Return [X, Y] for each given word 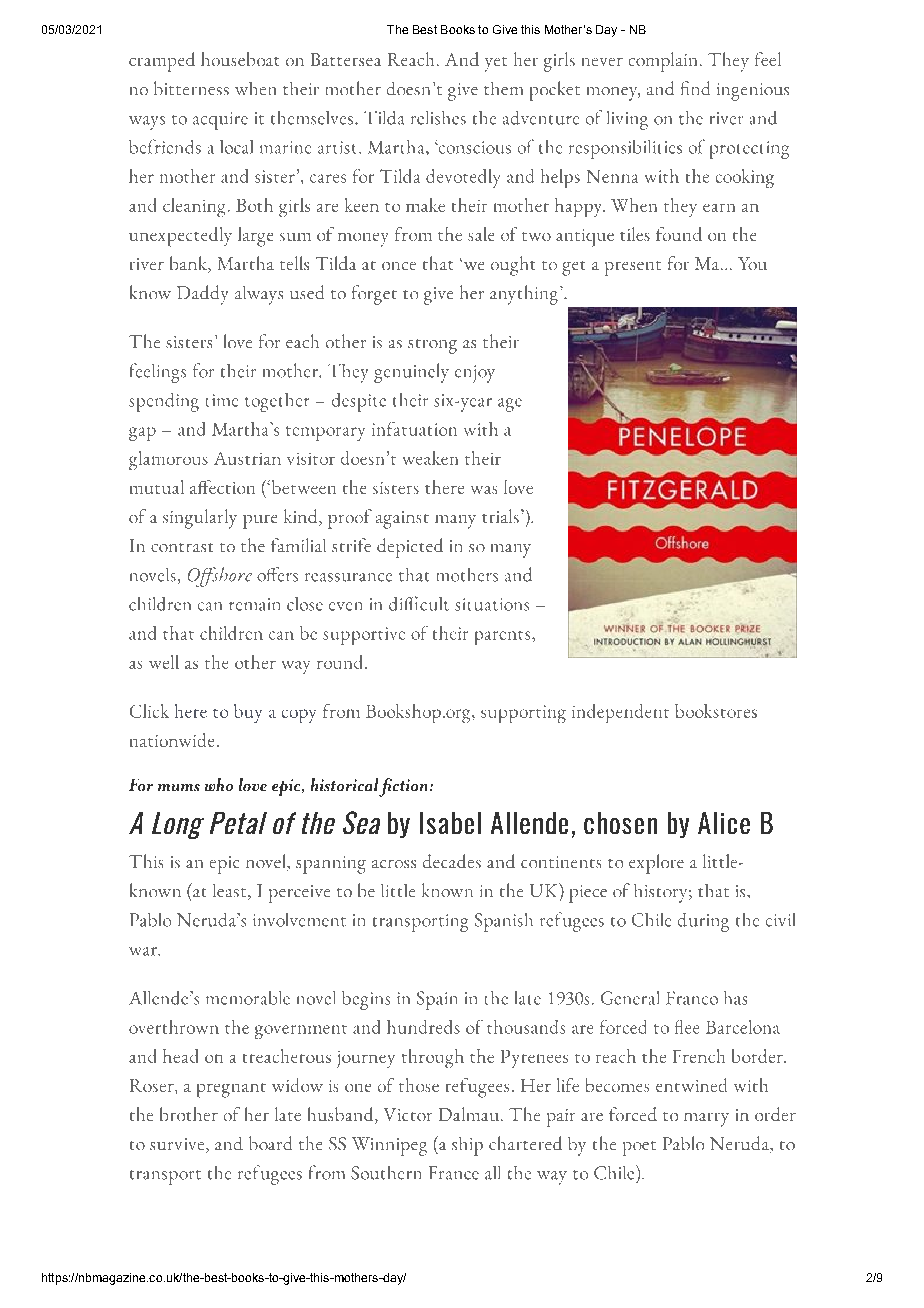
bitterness [191, 88]
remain [254, 604]
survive [178, 1145]
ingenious [753, 92]
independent [620, 713]
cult [434, 604]
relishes [438, 118]
